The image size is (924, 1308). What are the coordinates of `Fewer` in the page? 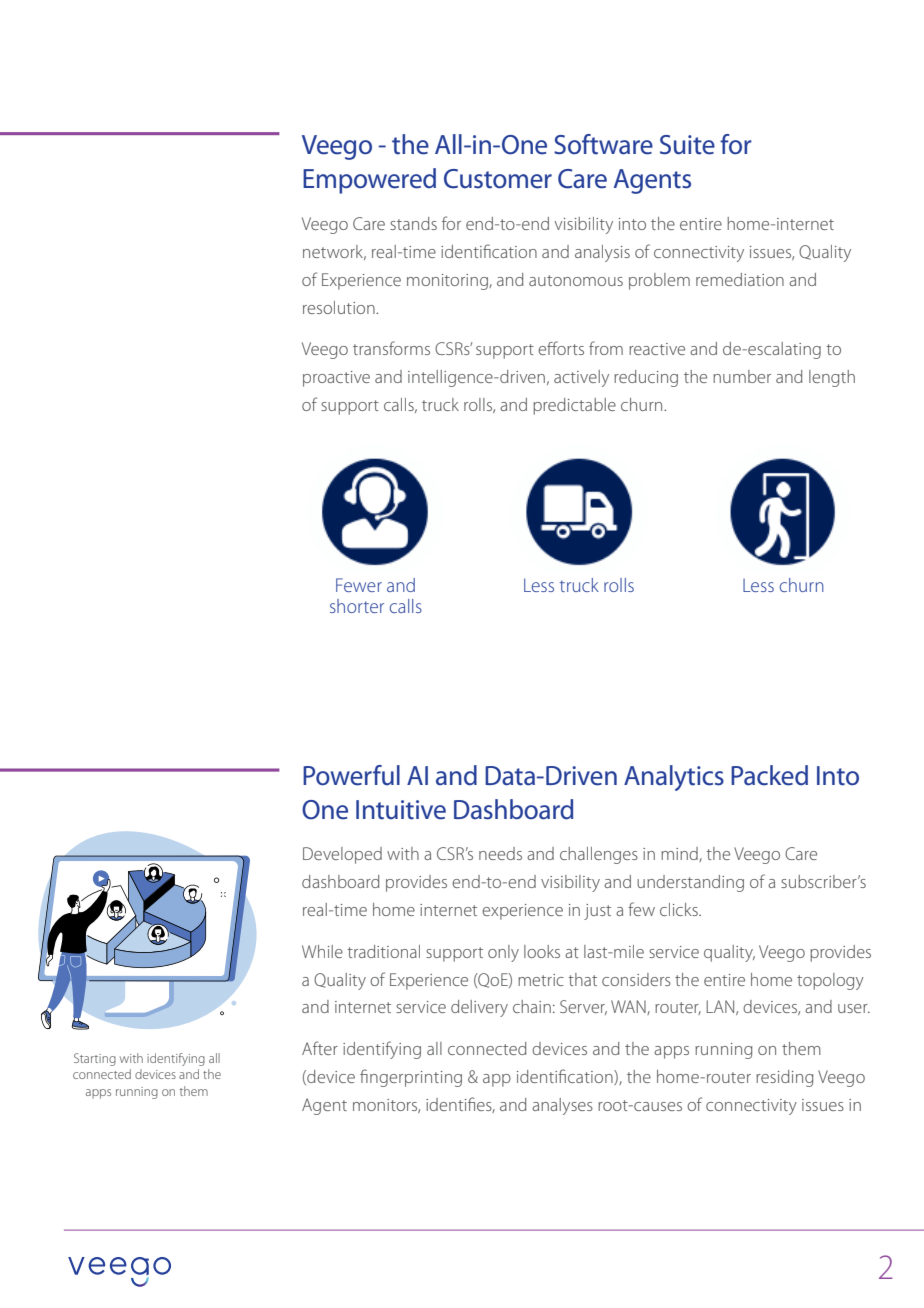 It's located at (359, 585).
